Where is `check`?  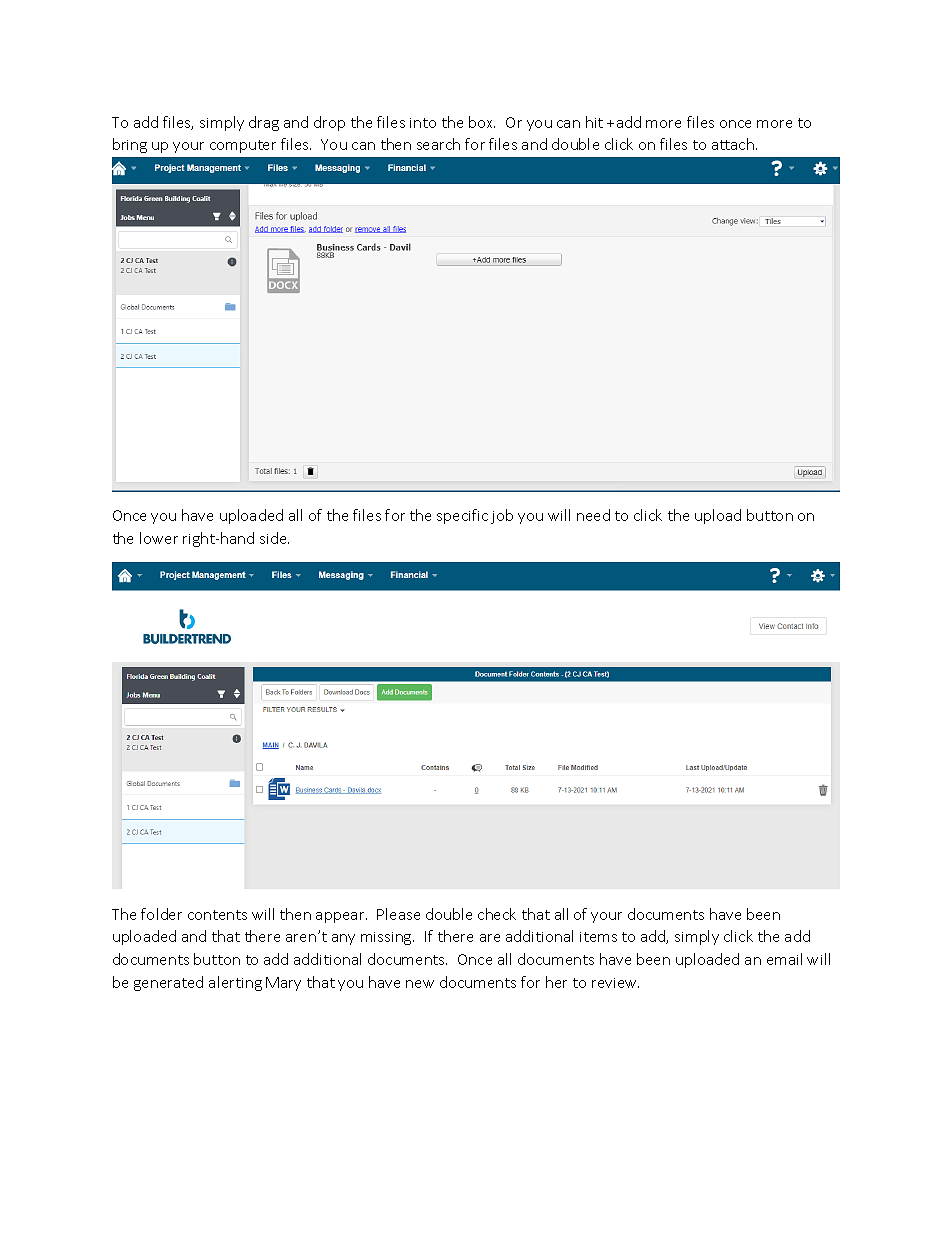
check is located at coordinates (497, 914).
